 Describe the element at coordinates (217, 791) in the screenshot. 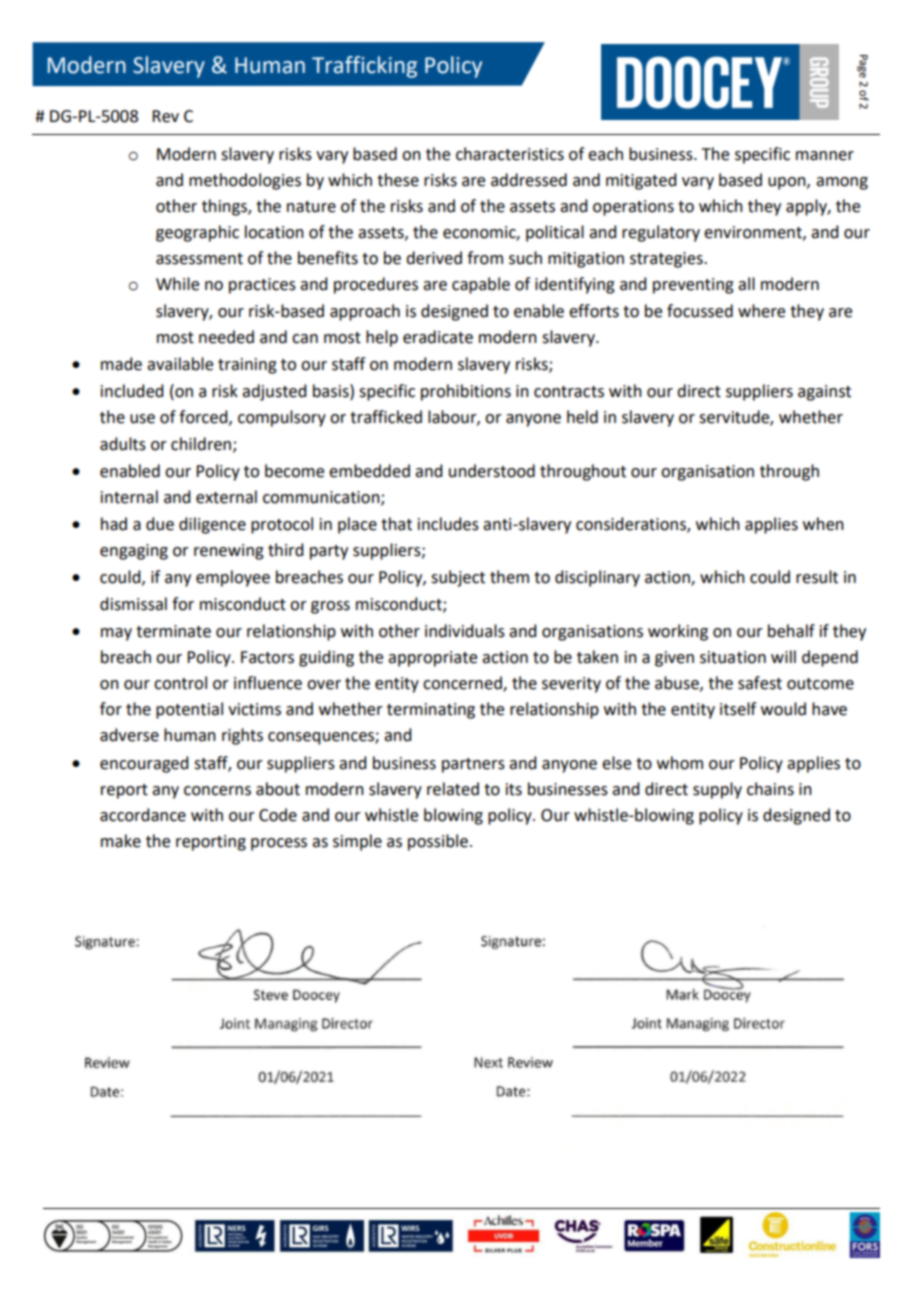

I see `concerns` at that location.
